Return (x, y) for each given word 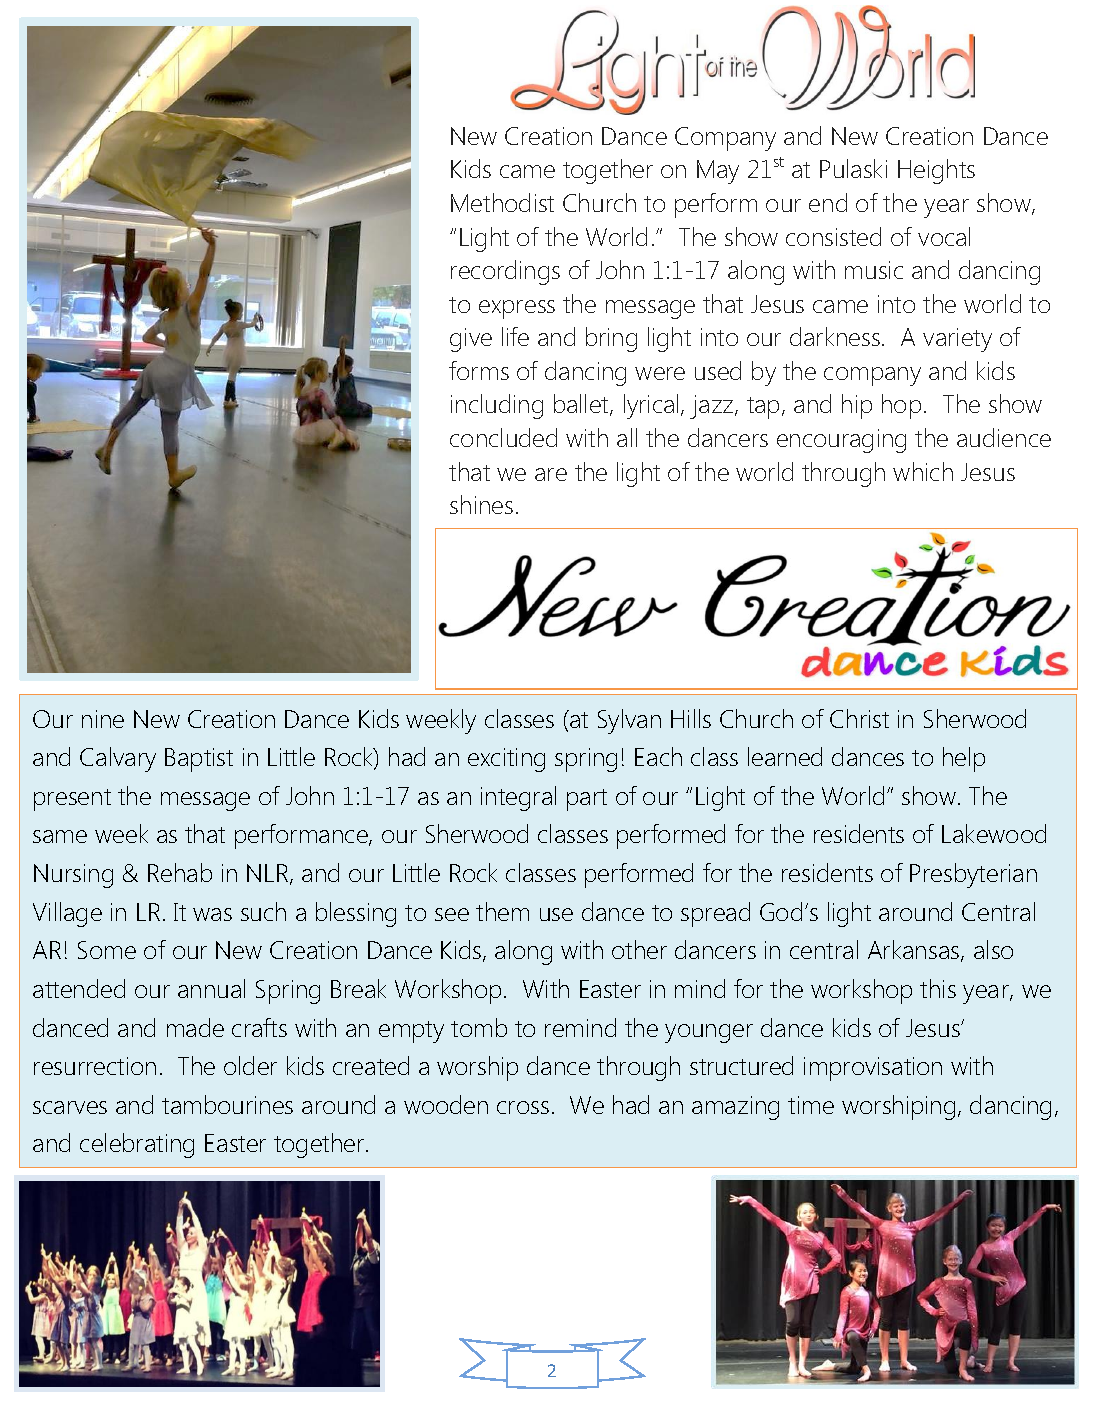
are (551, 474)
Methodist (502, 202)
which (923, 471)
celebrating (137, 1145)
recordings (505, 272)
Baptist (199, 760)
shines (481, 504)
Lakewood (994, 833)
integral (518, 798)
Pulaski (853, 168)
